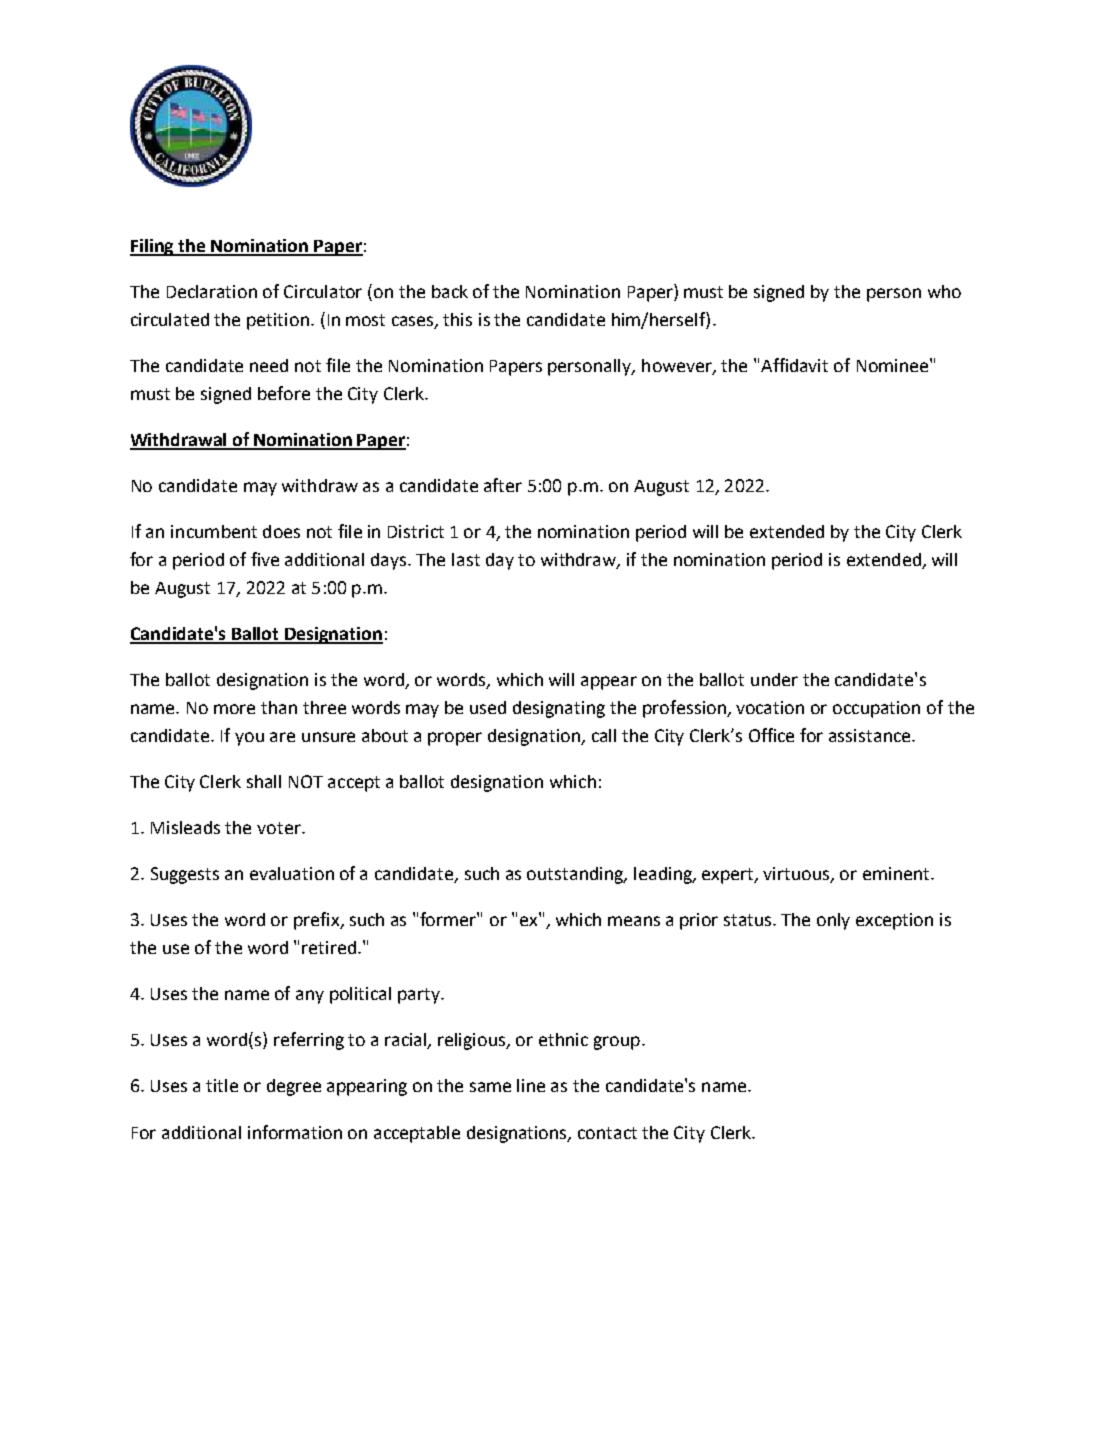  What do you see at coordinates (876, 709) in the image?
I see `occupation` at bounding box center [876, 709].
